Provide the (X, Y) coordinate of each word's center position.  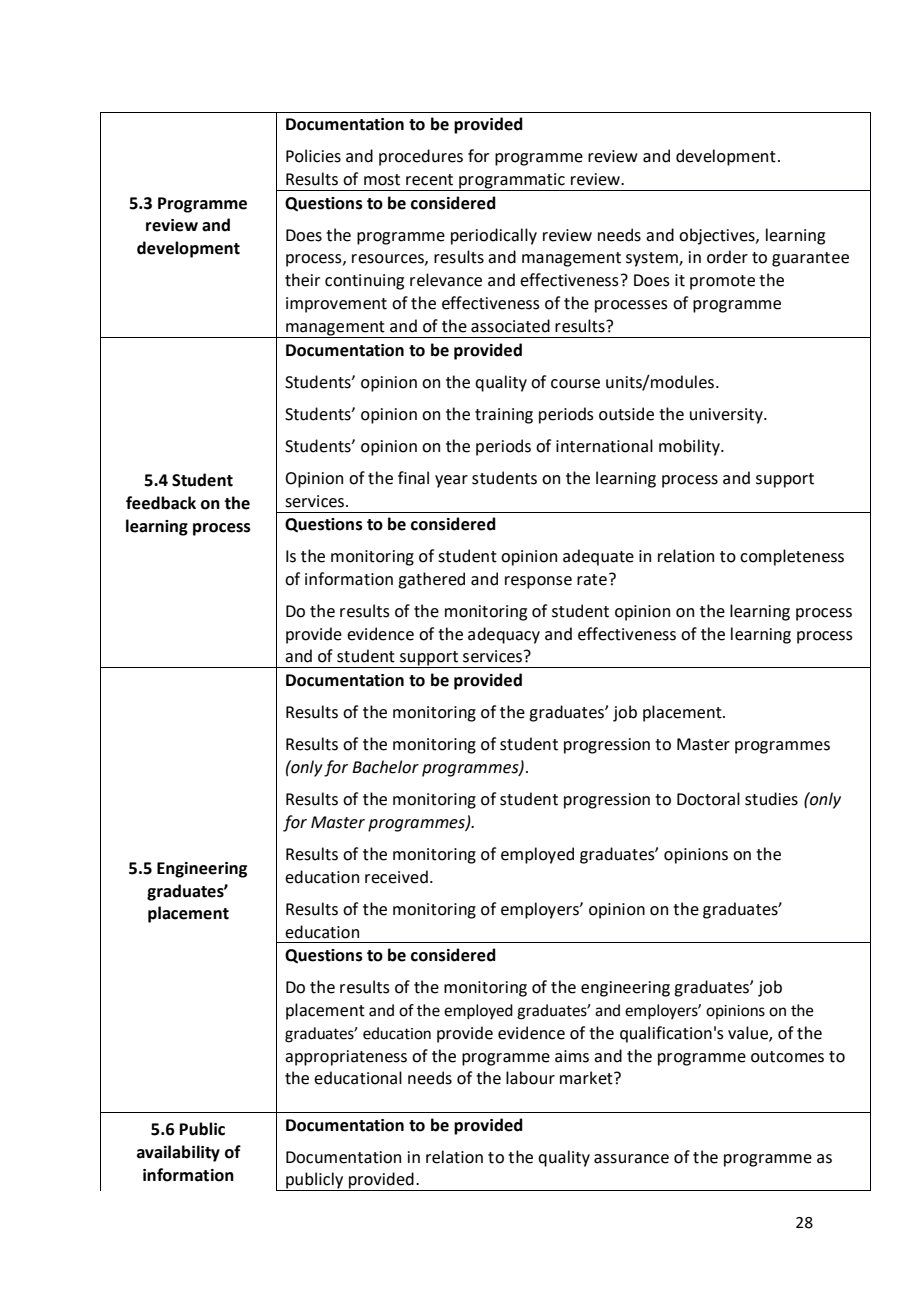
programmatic (512, 182)
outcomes (787, 1057)
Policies (313, 156)
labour (530, 1078)
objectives (718, 236)
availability (178, 1153)
